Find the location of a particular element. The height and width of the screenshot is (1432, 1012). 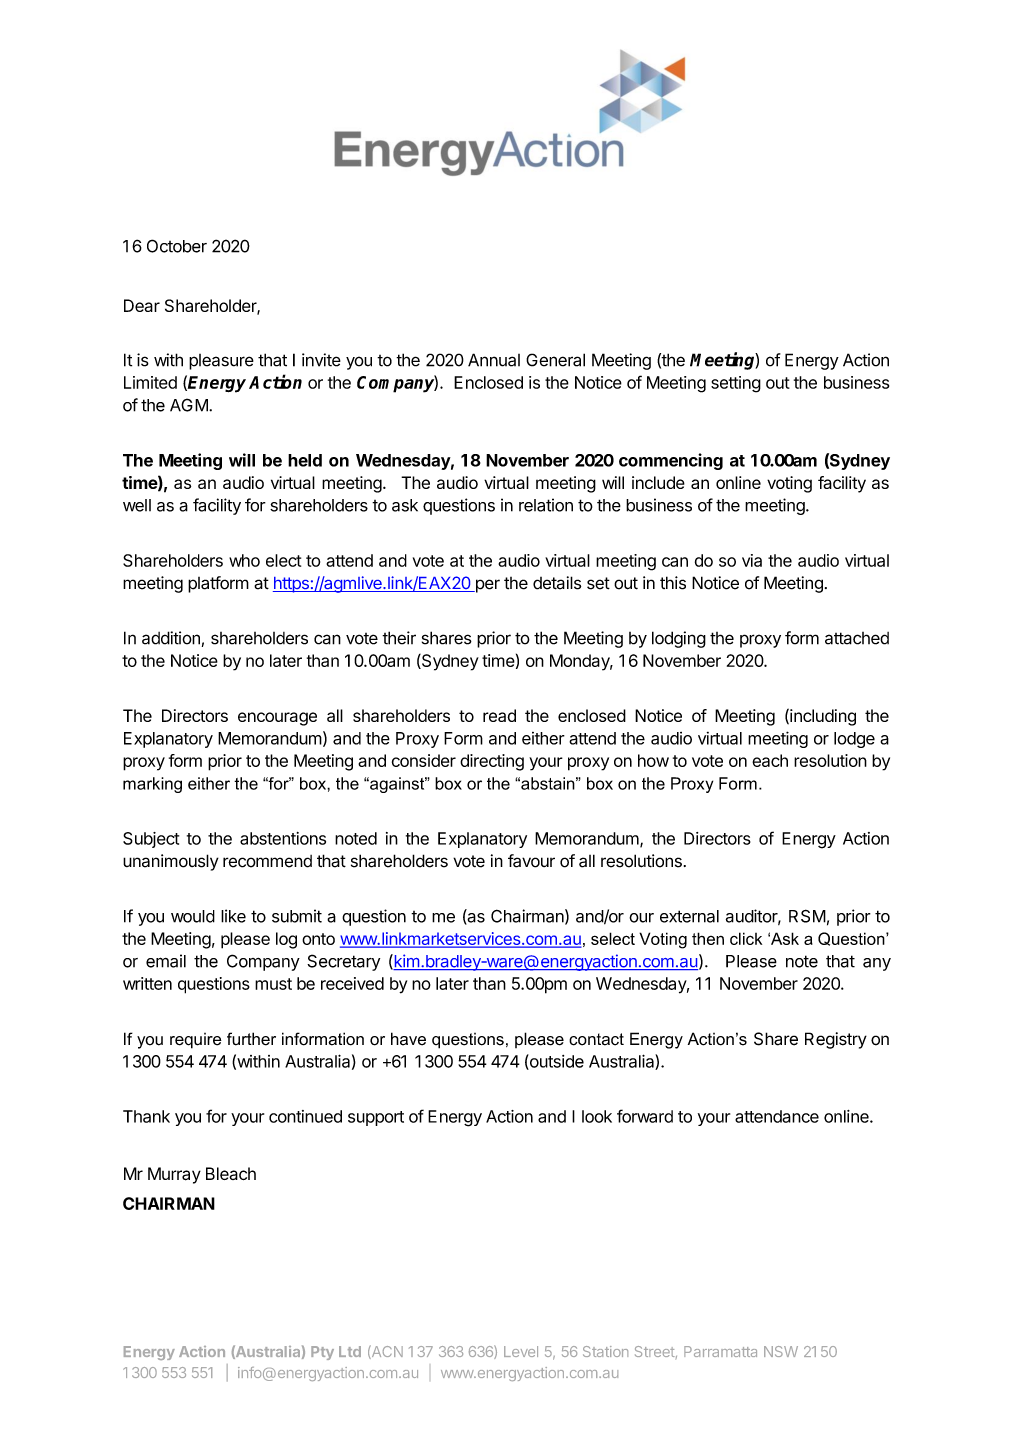

Annual is located at coordinates (494, 360).
